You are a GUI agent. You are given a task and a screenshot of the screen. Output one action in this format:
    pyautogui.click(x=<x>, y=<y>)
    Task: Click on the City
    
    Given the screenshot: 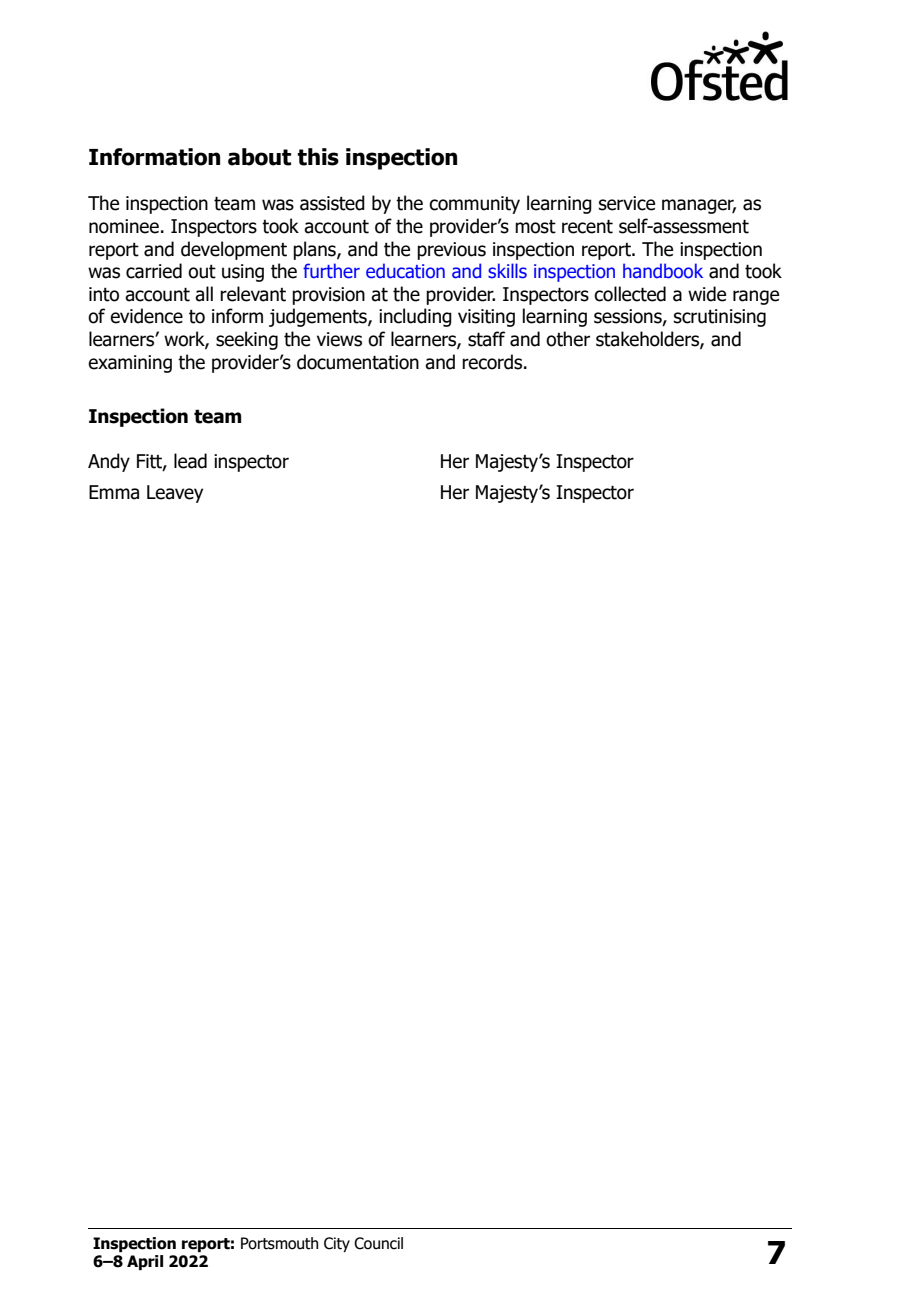 What is the action you would take?
    pyautogui.click(x=337, y=1244)
